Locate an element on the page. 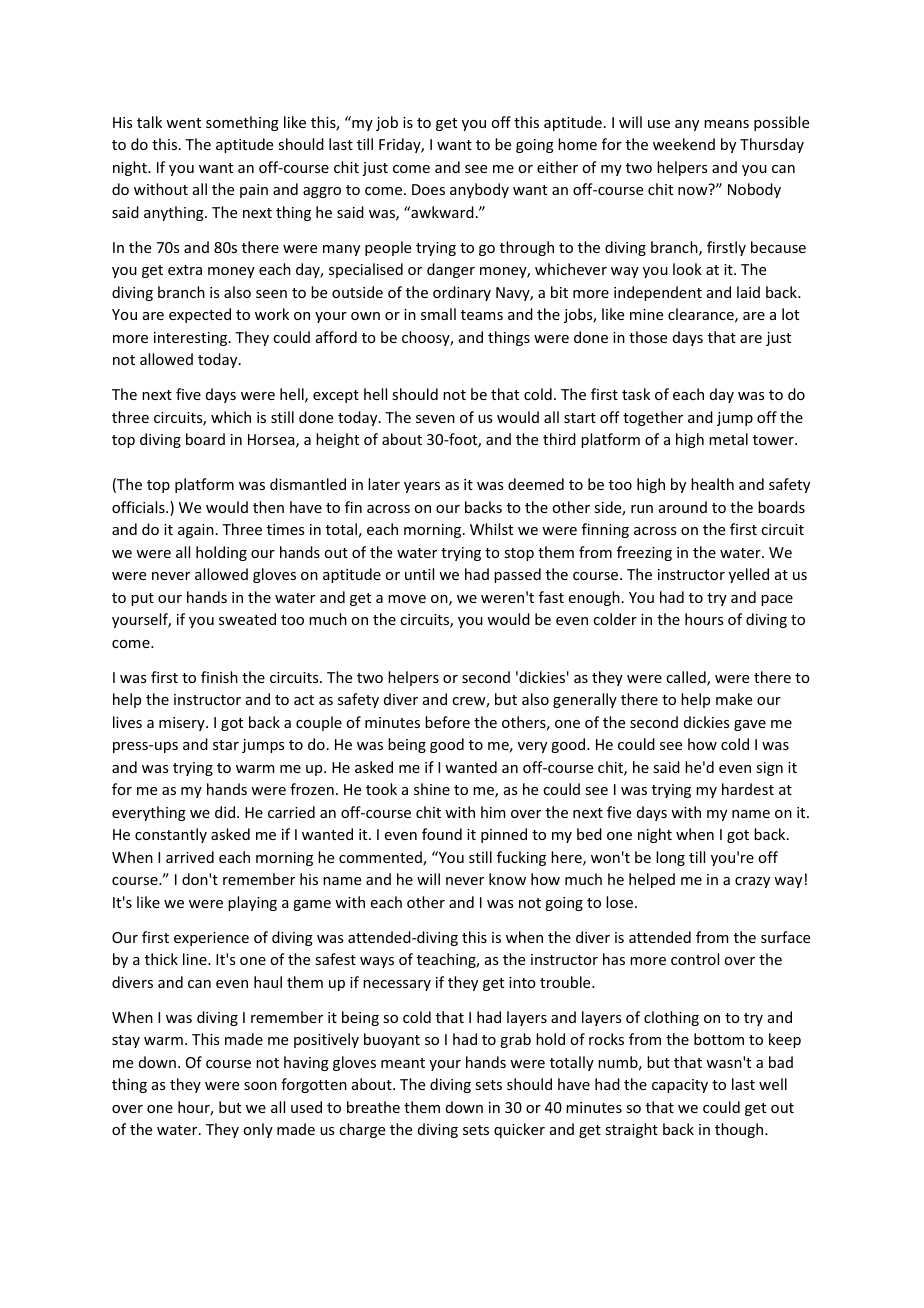  found is located at coordinates (442, 834).
